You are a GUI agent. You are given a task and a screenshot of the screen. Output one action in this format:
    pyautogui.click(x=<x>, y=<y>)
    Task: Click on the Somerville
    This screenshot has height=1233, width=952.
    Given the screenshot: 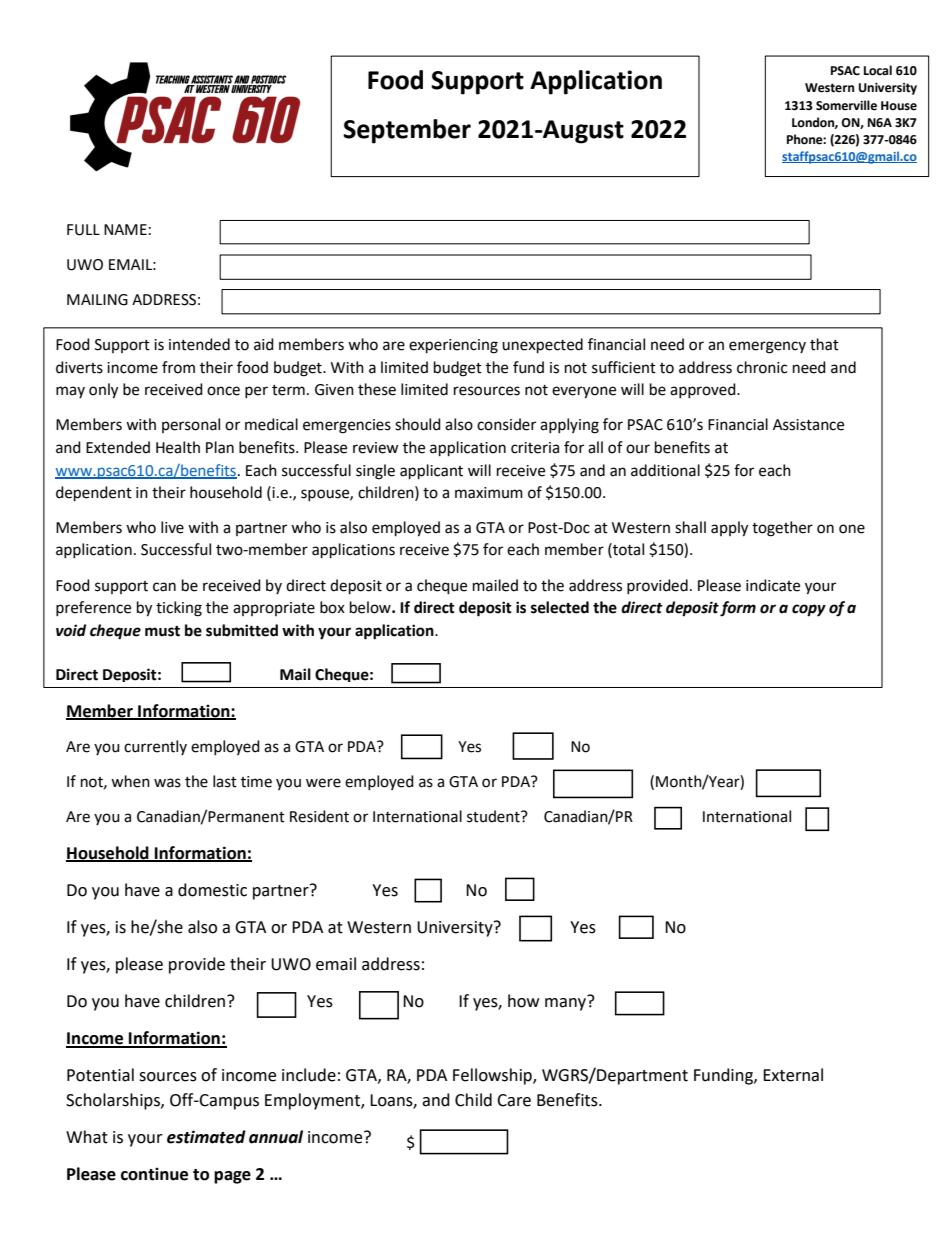 What is the action you would take?
    pyautogui.click(x=846, y=105)
